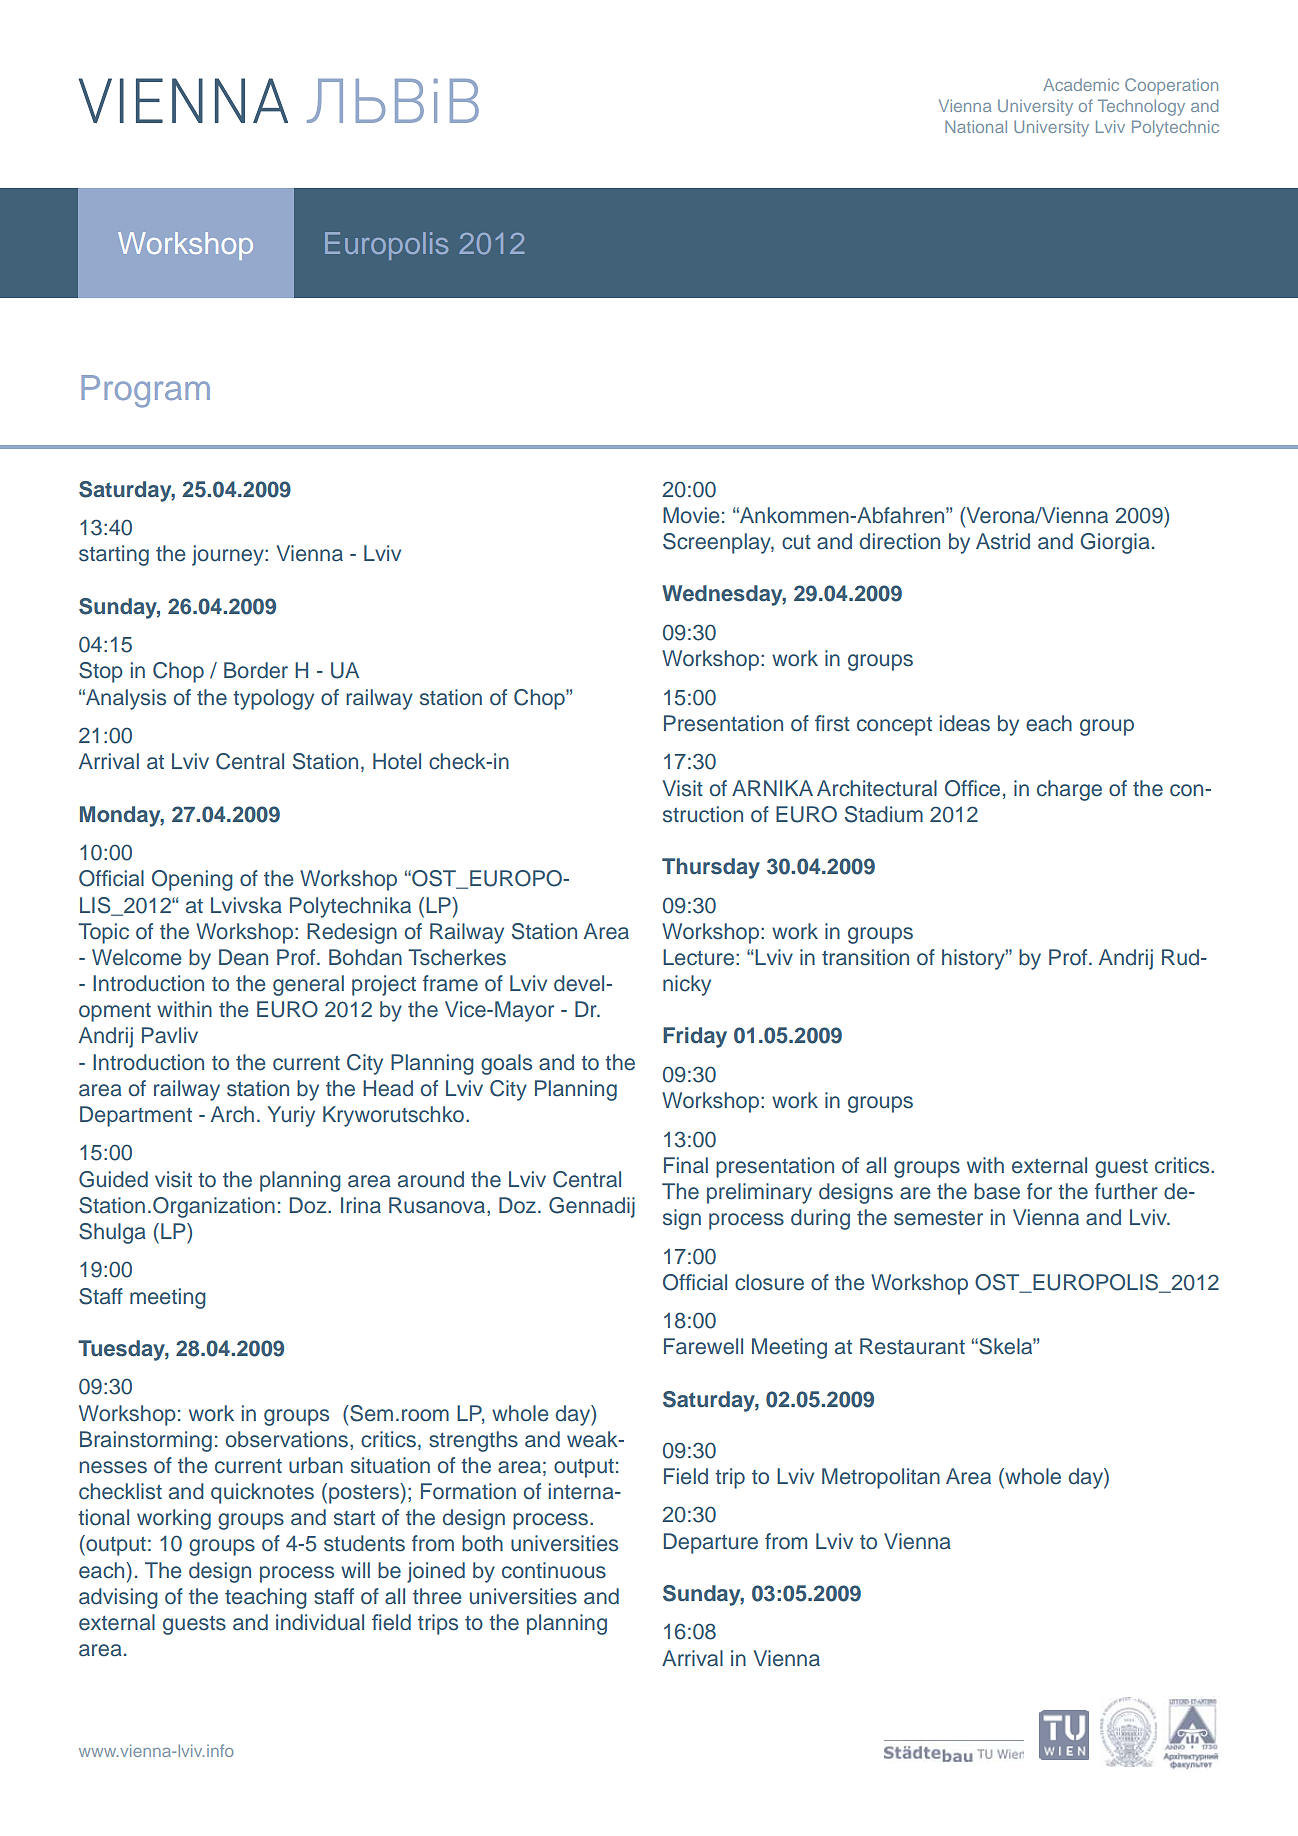  Describe the element at coordinates (192, 880) in the image. I see `Opening` at that location.
